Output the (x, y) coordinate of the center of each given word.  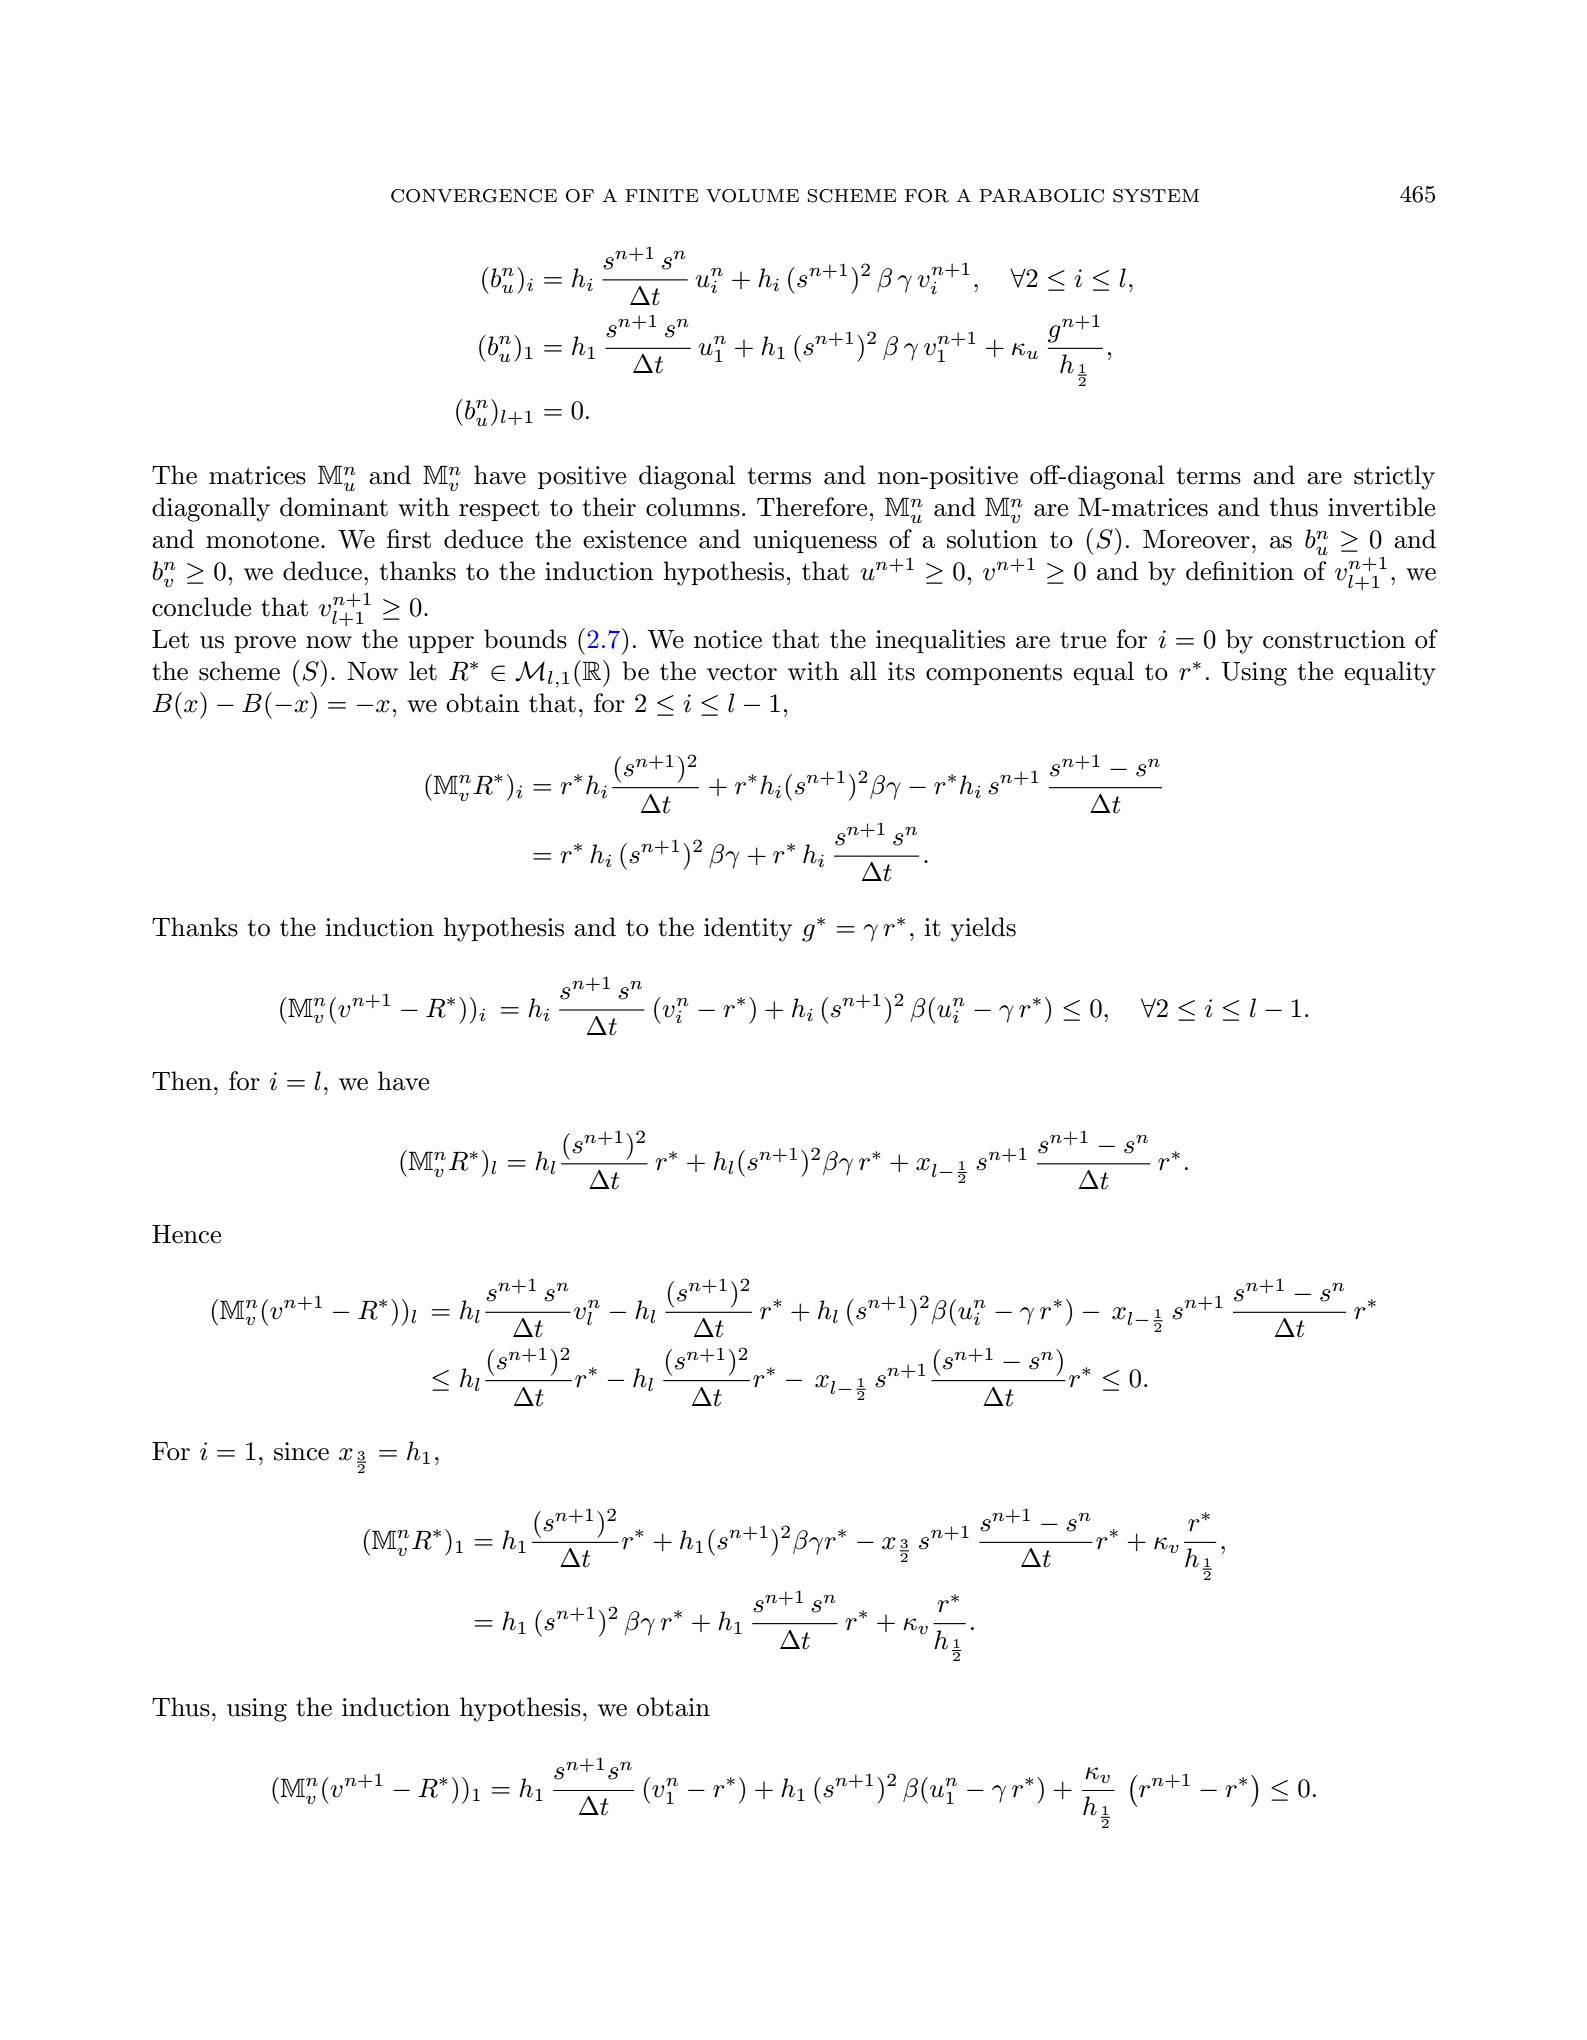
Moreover (1196, 539)
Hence (186, 1234)
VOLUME (752, 196)
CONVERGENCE (474, 196)
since (301, 1451)
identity (748, 929)
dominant (334, 507)
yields (983, 929)
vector (742, 672)
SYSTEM (1156, 196)
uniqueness (815, 541)
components (994, 674)
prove (265, 644)
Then (182, 1081)
